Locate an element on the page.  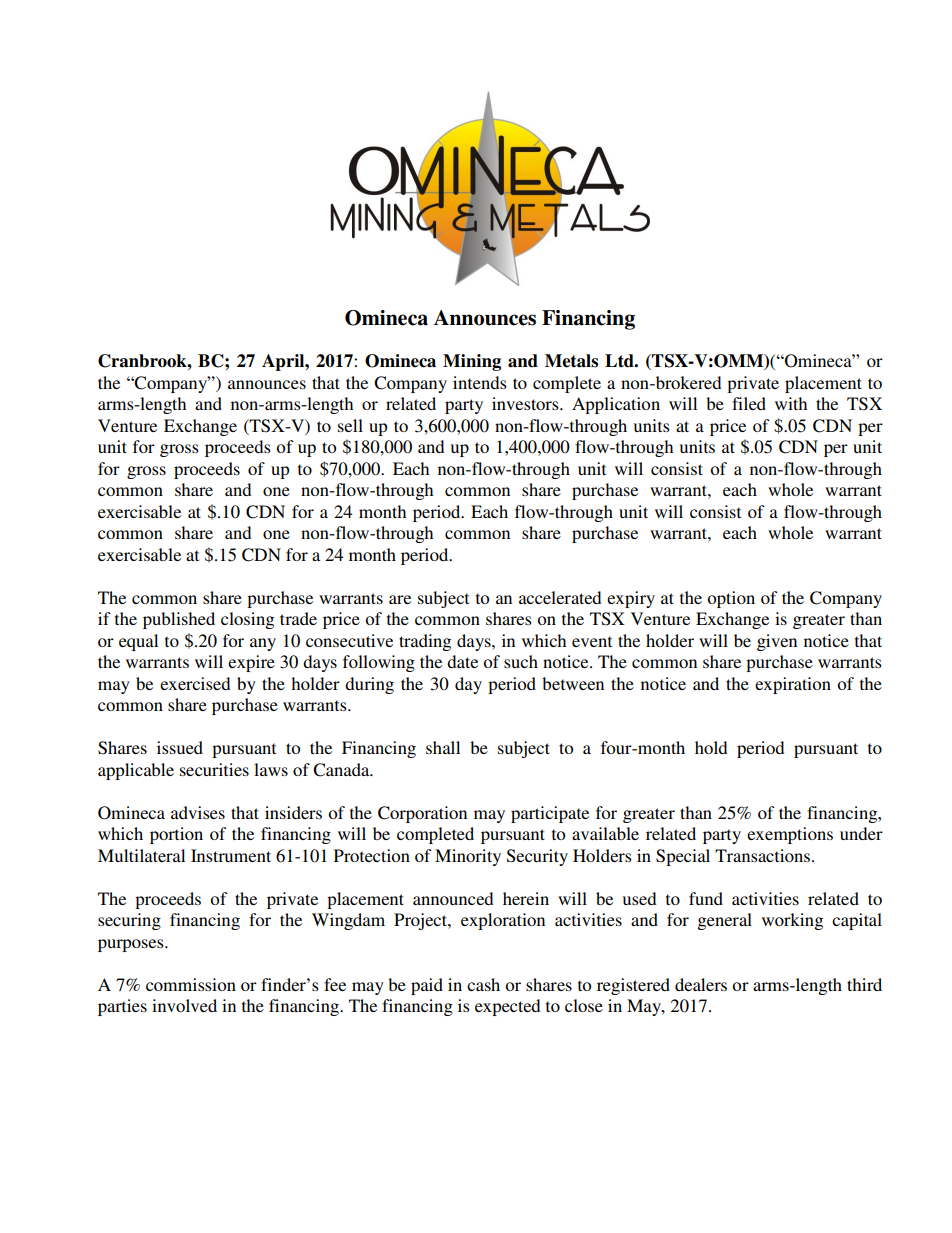
such is located at coordinates (521, 661).
